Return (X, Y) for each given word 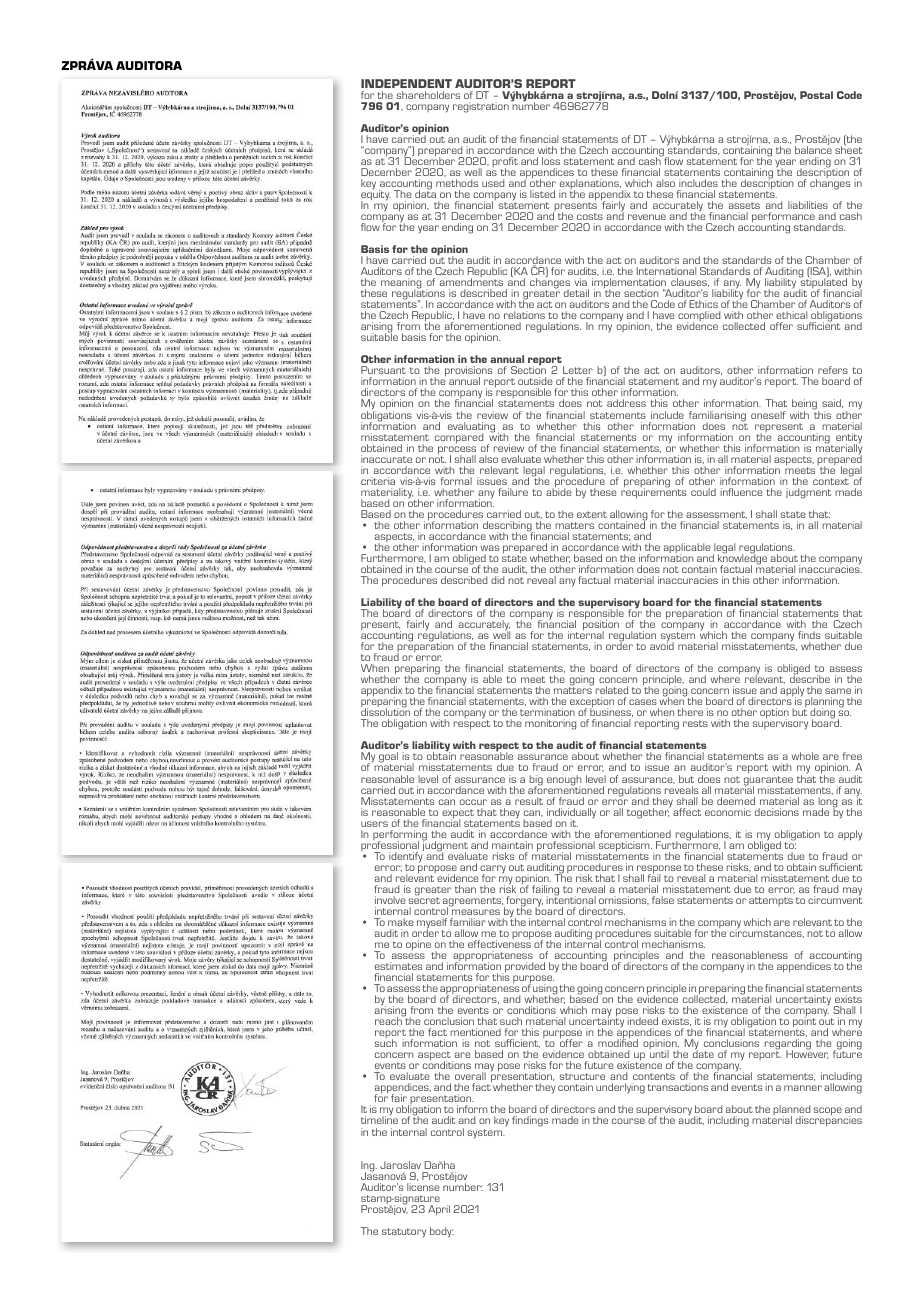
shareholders (428, 95)
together (649, 812)
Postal (816, 95)
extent (592, 514)
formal (456, 481)
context (832, 480)
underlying (620, 1088)
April (439, 1210)
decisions (777, 812)
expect (458, 815)
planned (793, 1112)
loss (551, 161)
